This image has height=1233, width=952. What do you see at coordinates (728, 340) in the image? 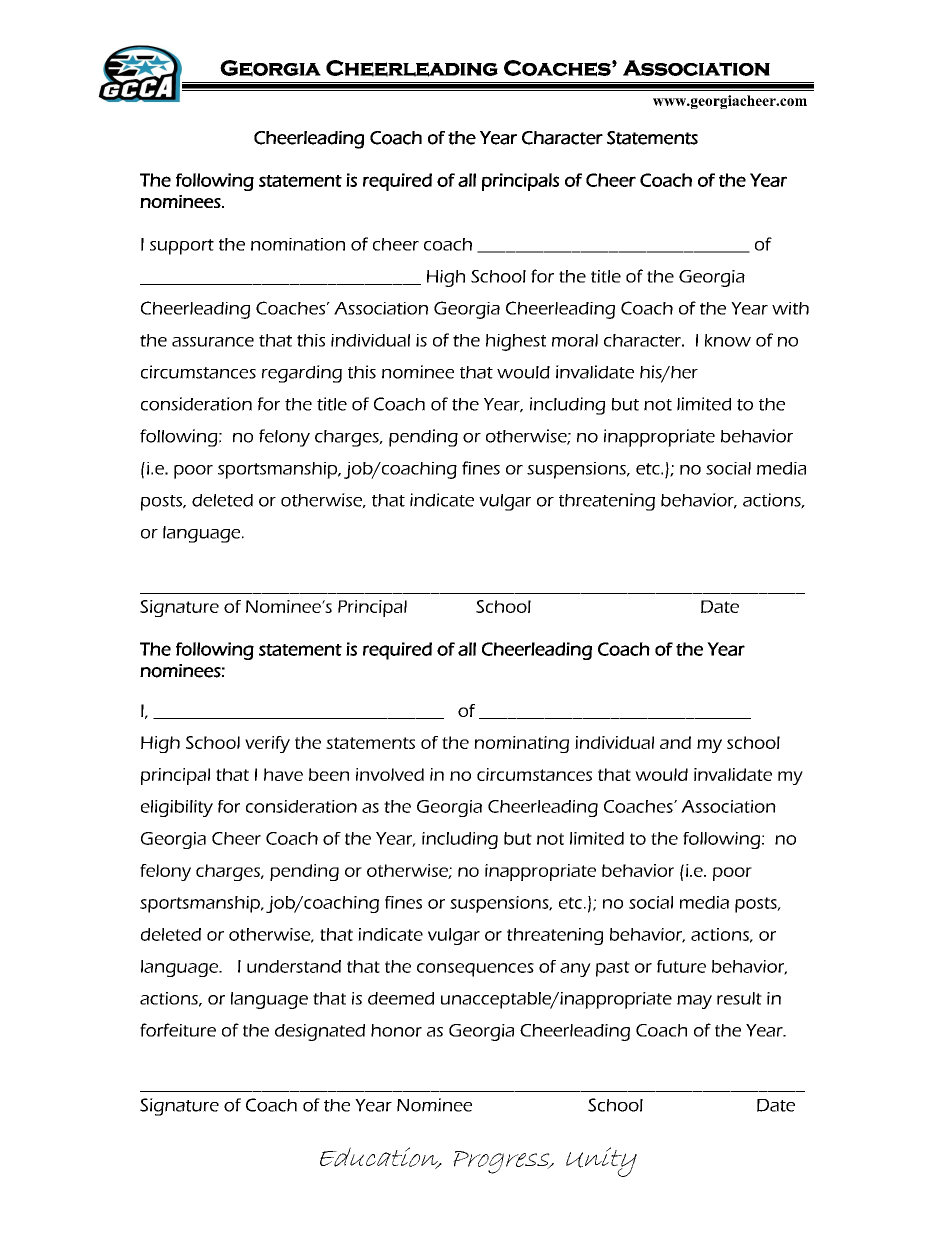
I see `know` at bounding box center [728, 340].
